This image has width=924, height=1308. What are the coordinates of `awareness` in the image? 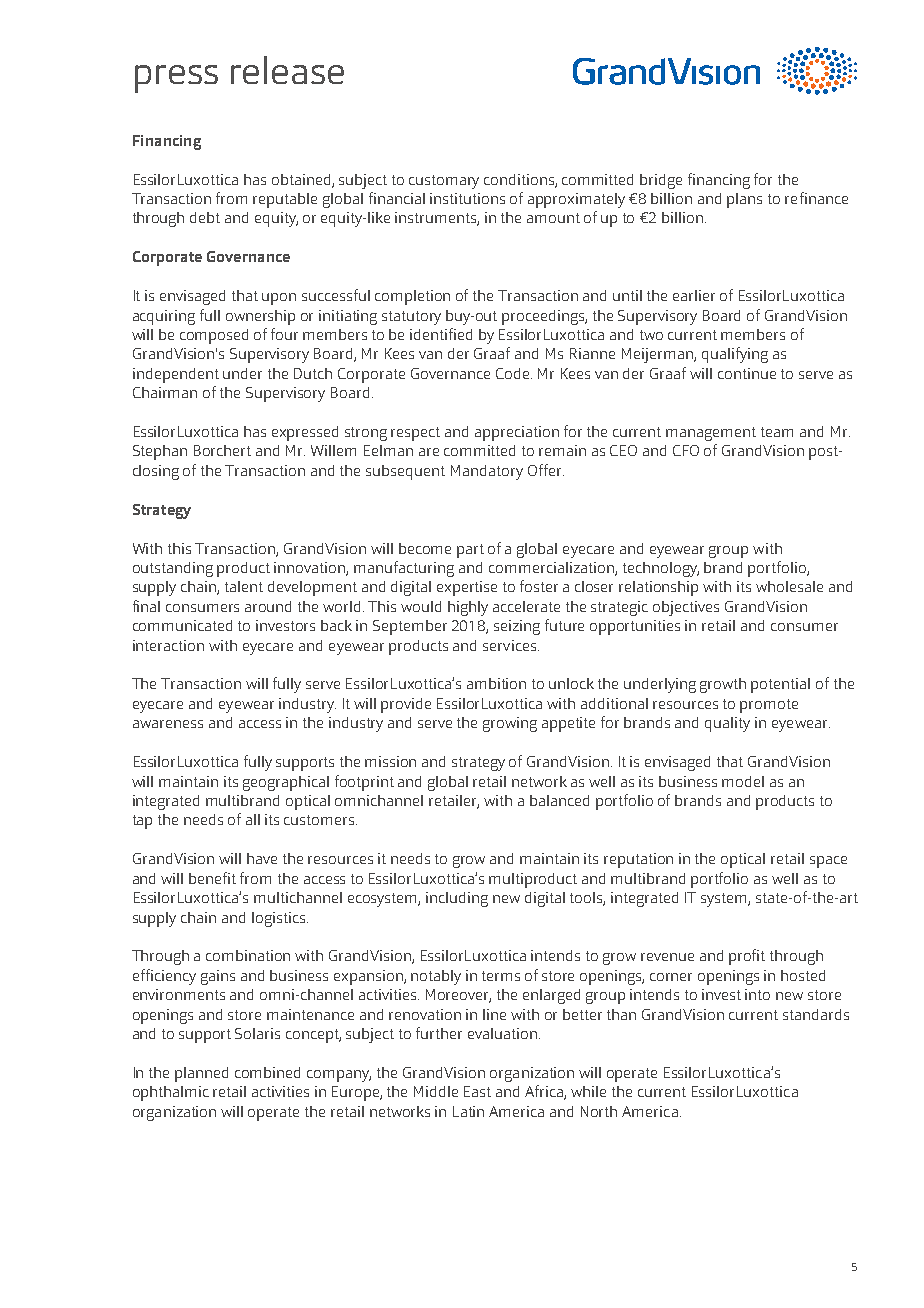 It's located at (168, 724).
